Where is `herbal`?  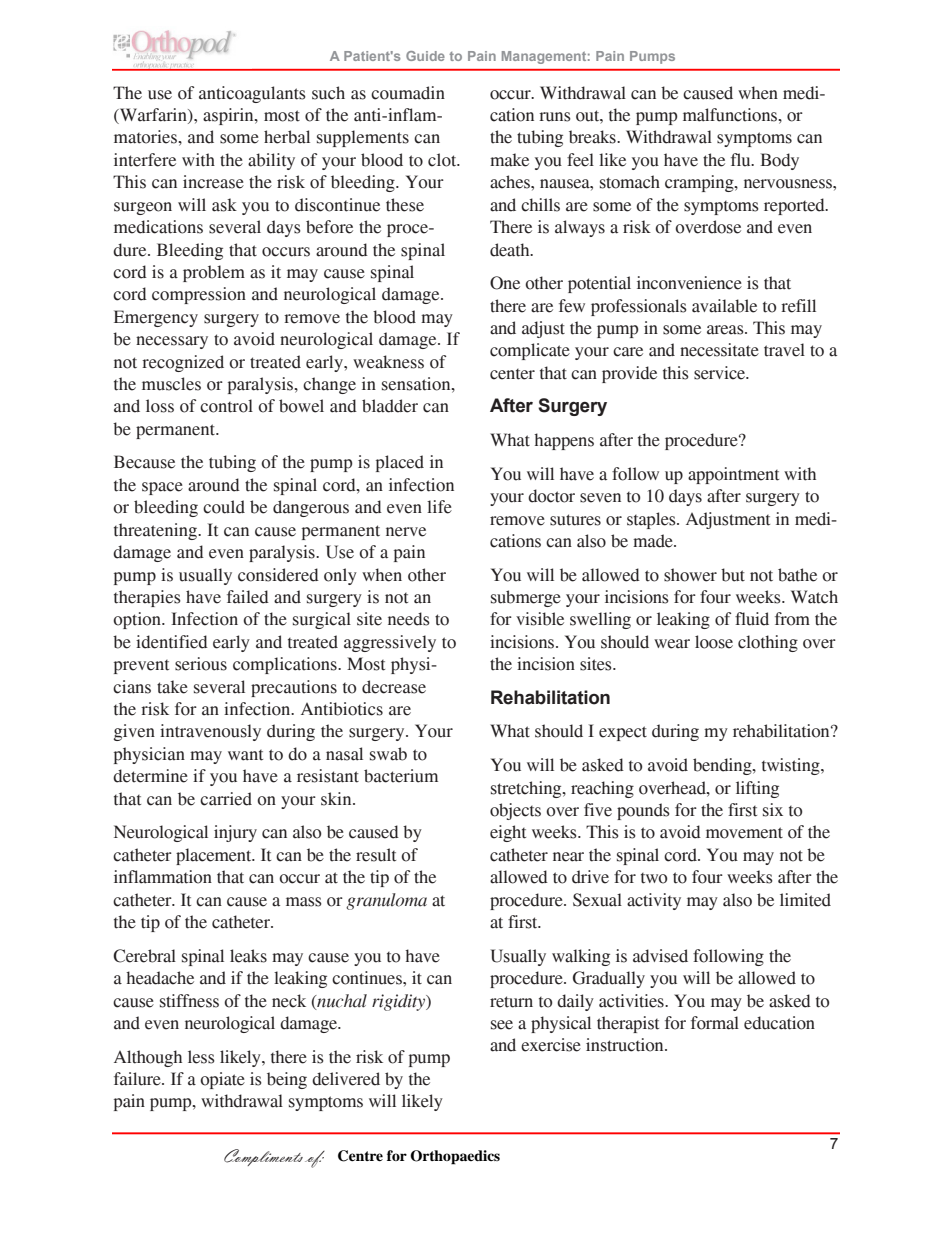 herbal is located at coordinates (287, 137).
